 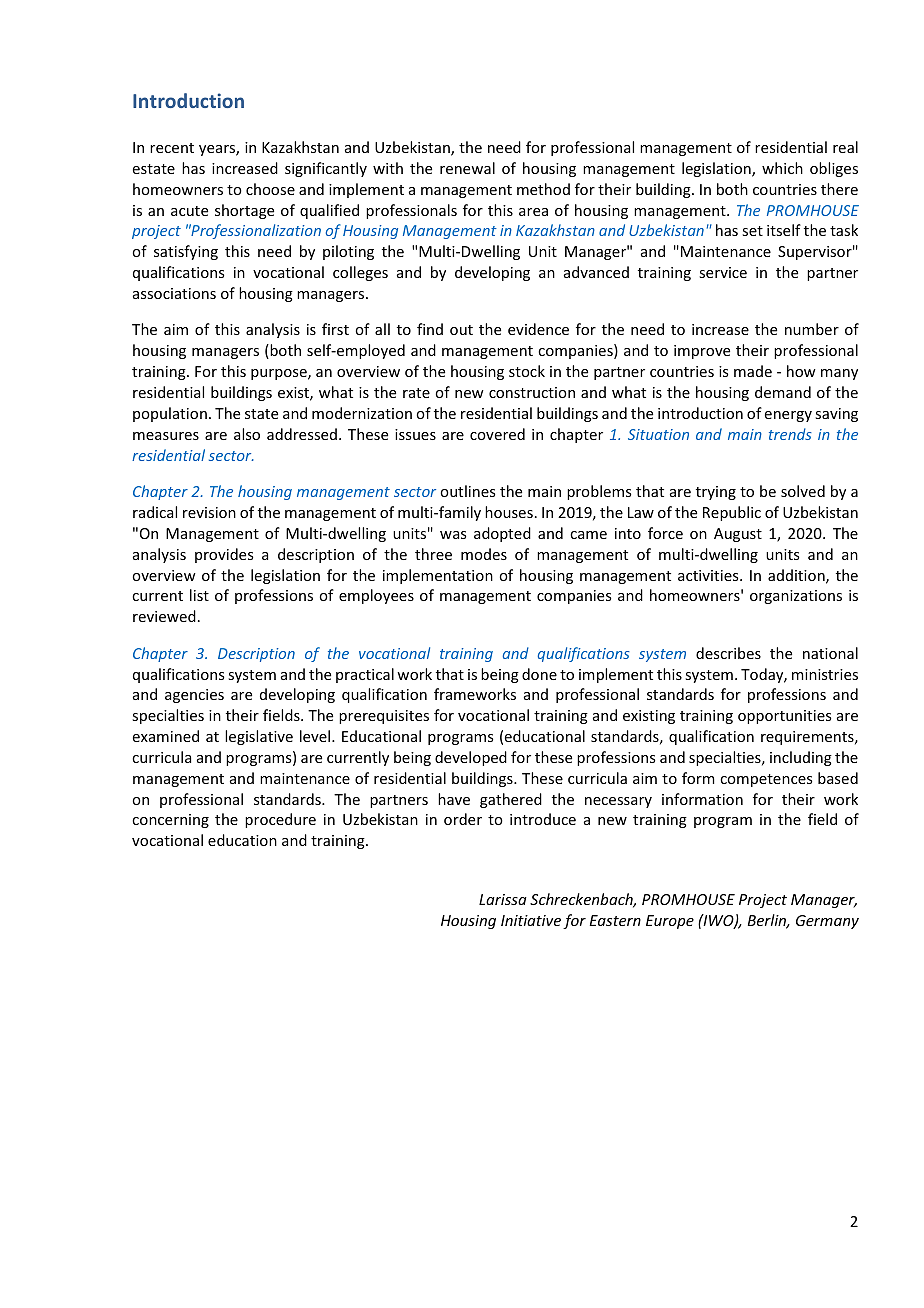 I want to click on covered, so click(x=497, y=434).
